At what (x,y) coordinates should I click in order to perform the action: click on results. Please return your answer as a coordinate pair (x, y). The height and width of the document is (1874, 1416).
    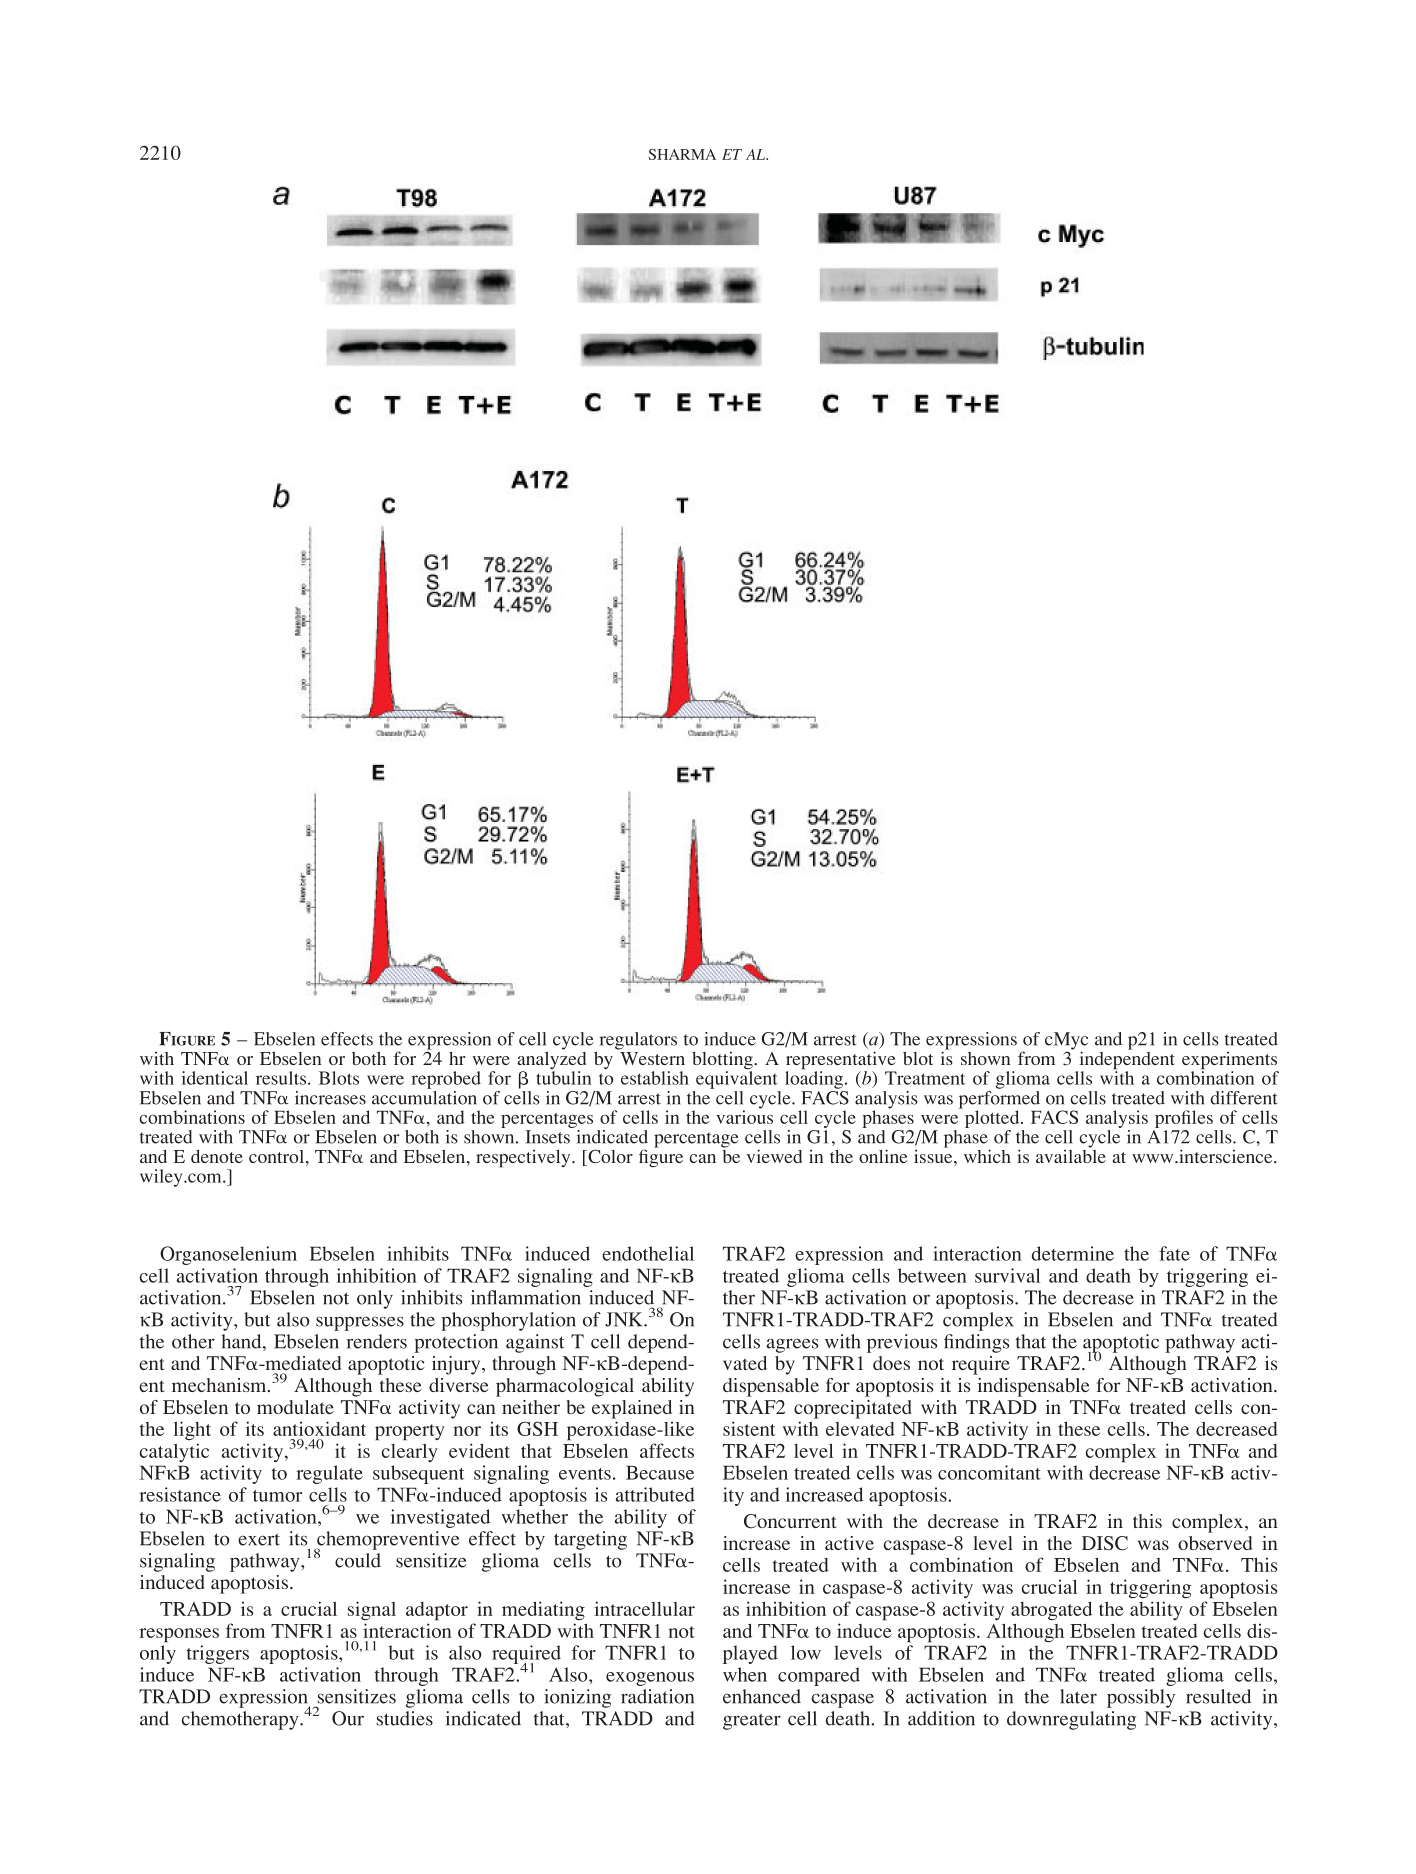
    Looking at the image, I should click on (282, 1078).
